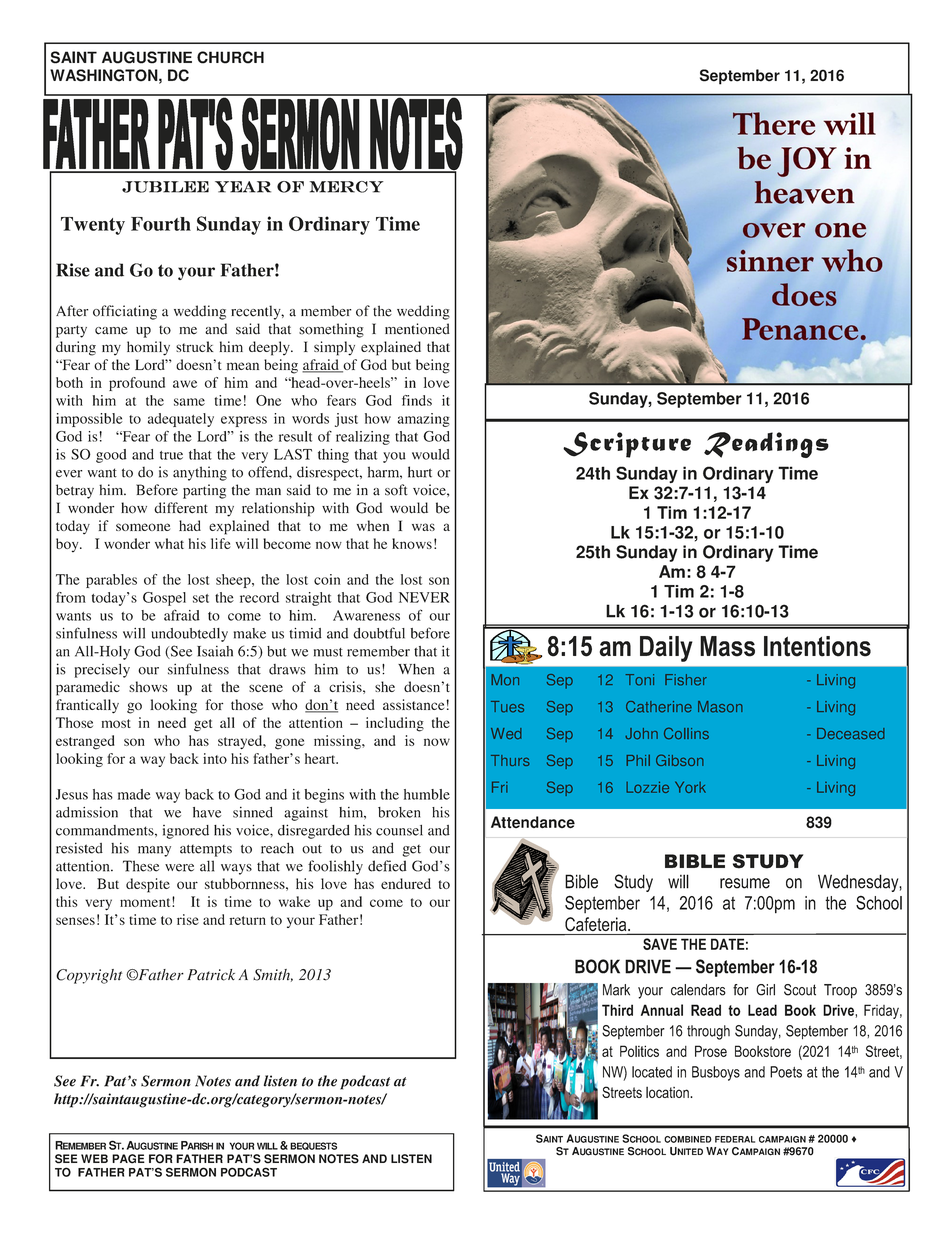  Describe the element at coordinates (627, 445) in the screenshot. I see `Scripture` at that location.
